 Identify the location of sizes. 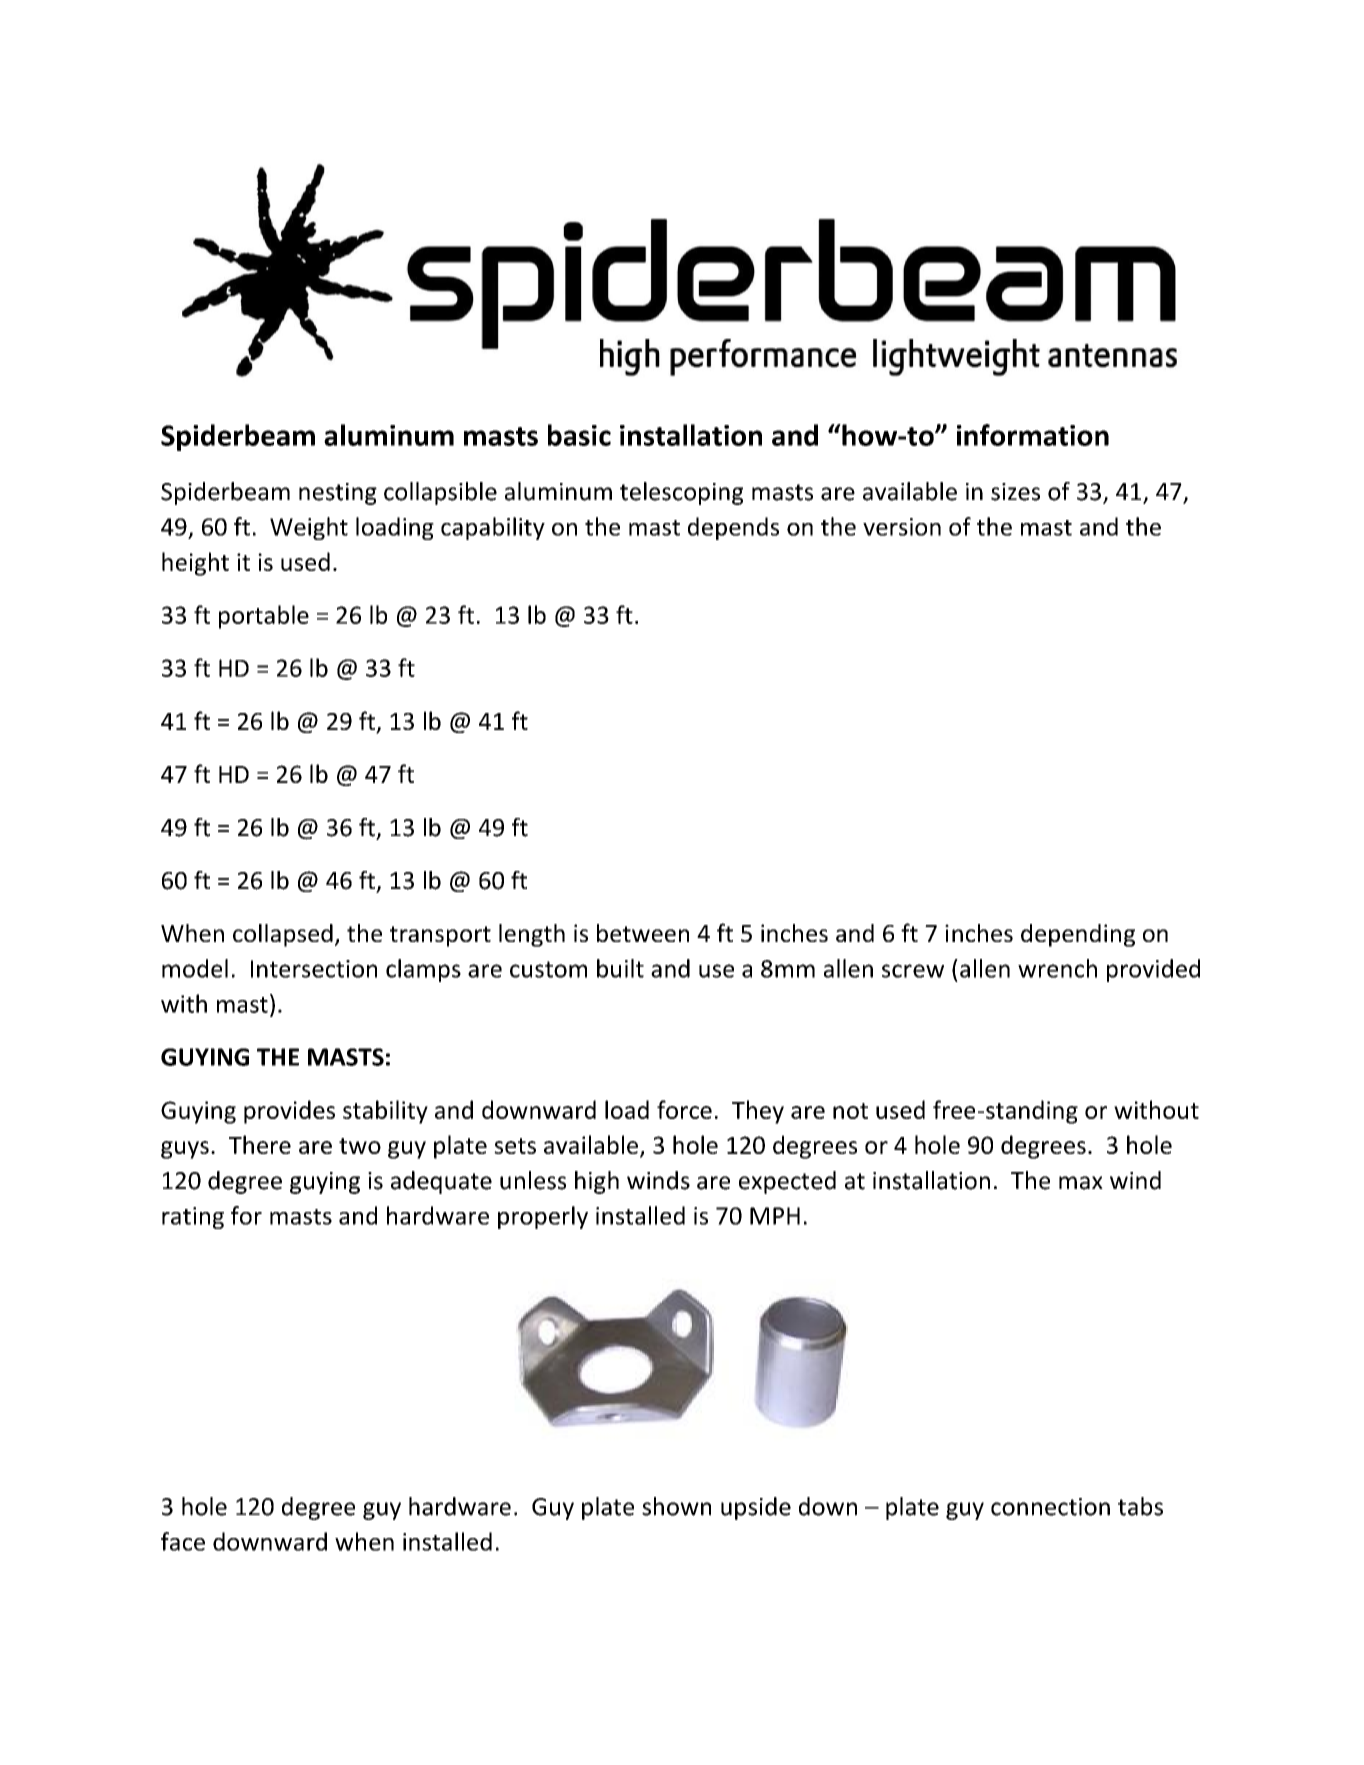
(1015, 492).
